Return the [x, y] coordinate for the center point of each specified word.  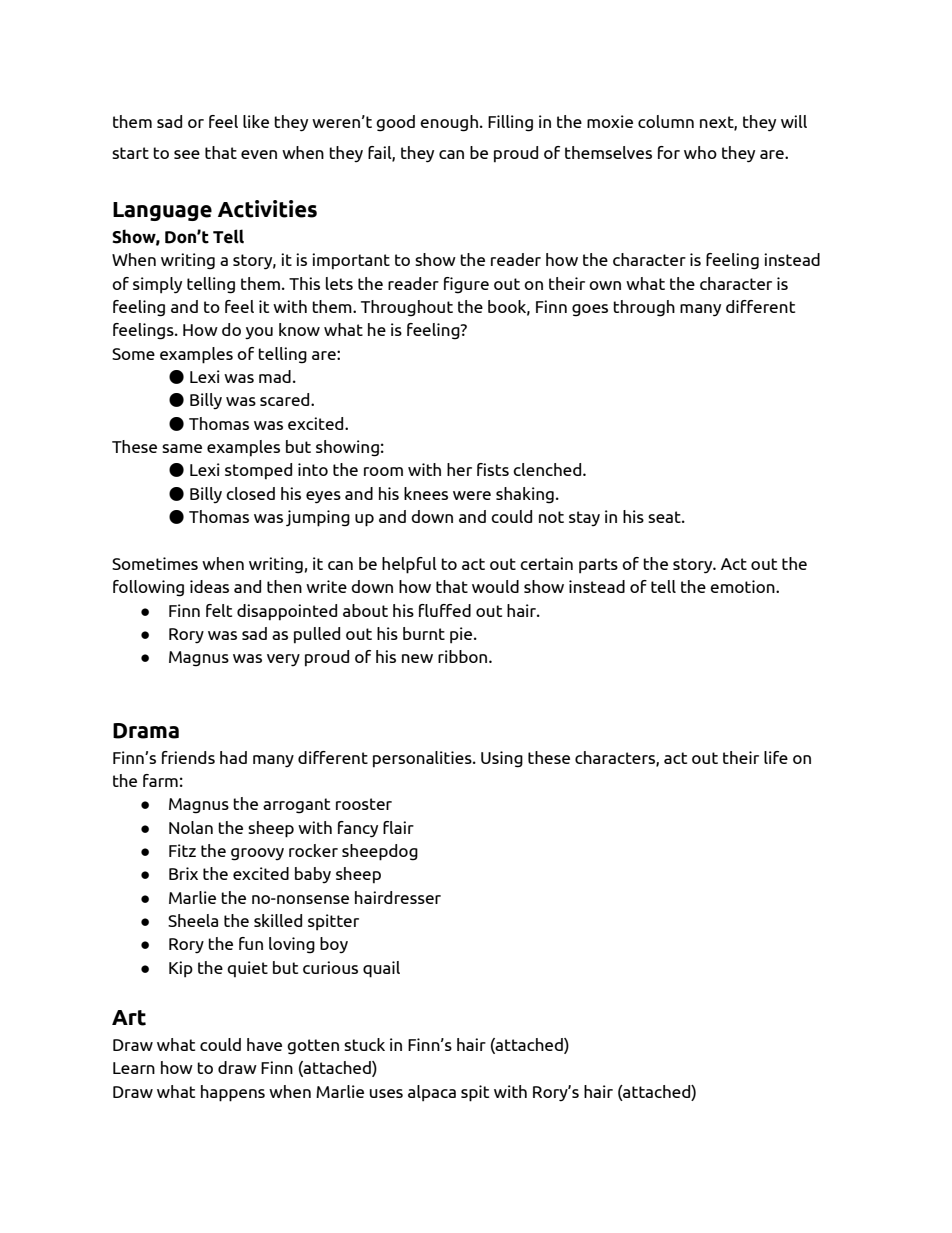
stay [584, 518]
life [776, 757]
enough [449, 123]
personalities [423, 759]
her [459, 469]
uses [386, 1093]
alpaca [432, 1093]
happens [233, 1093]
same [182, 448]
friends [188, 757]
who [700, 152]
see [187, 154]
